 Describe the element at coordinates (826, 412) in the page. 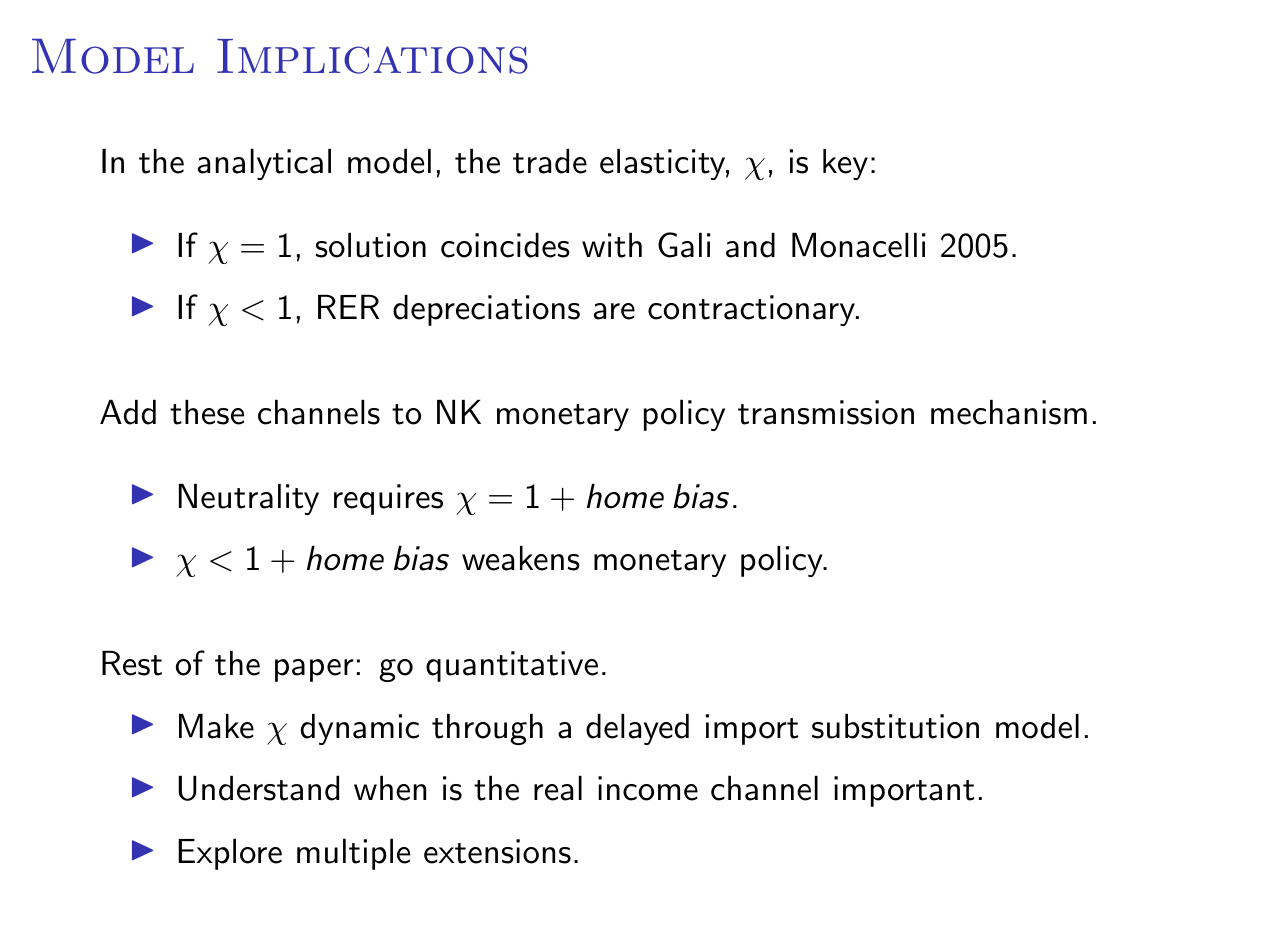

I see `transmission` at that location.
